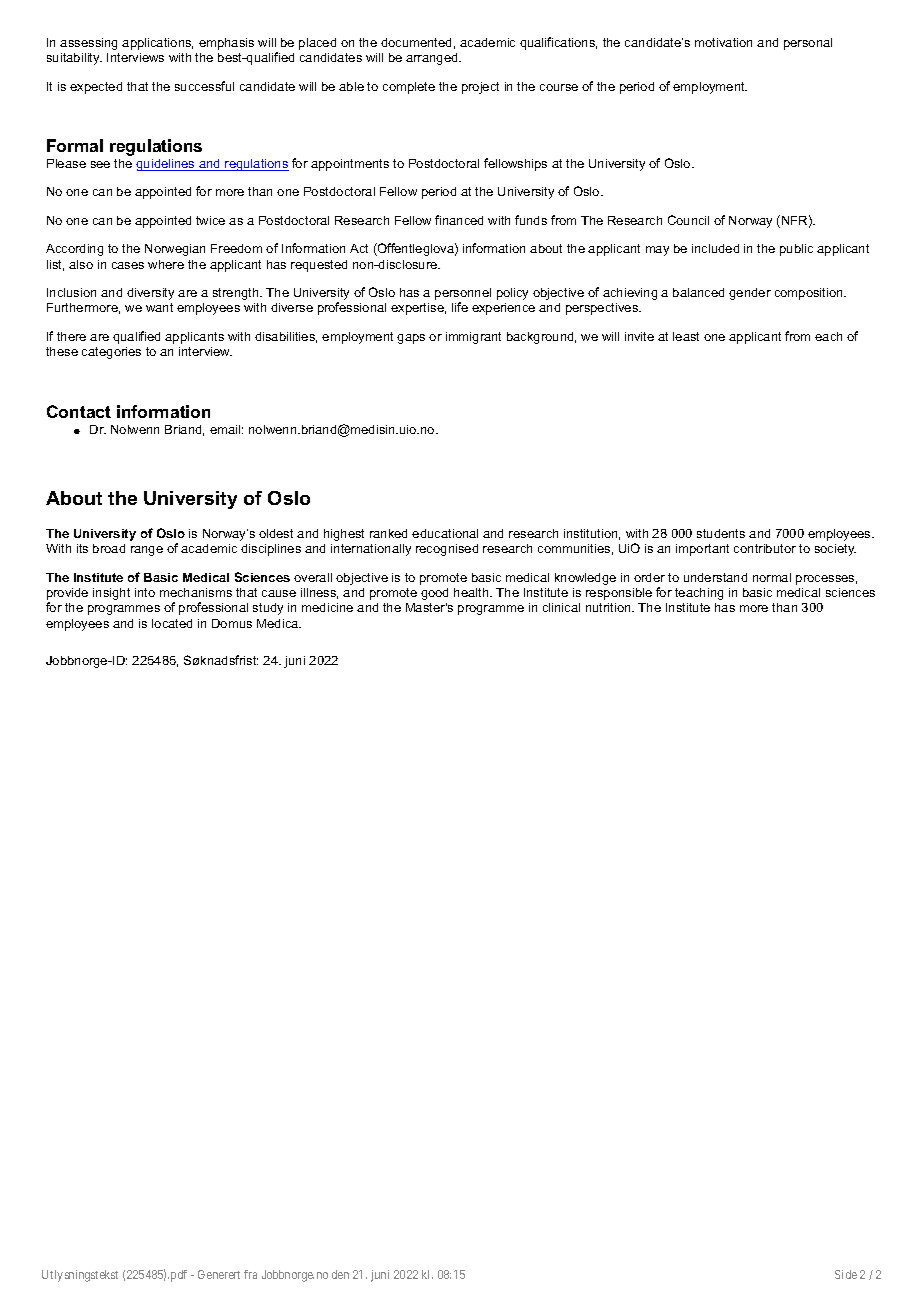  Describe the element at coordinates (723, 42) in the screenshot. I see `motivation` at that location.
